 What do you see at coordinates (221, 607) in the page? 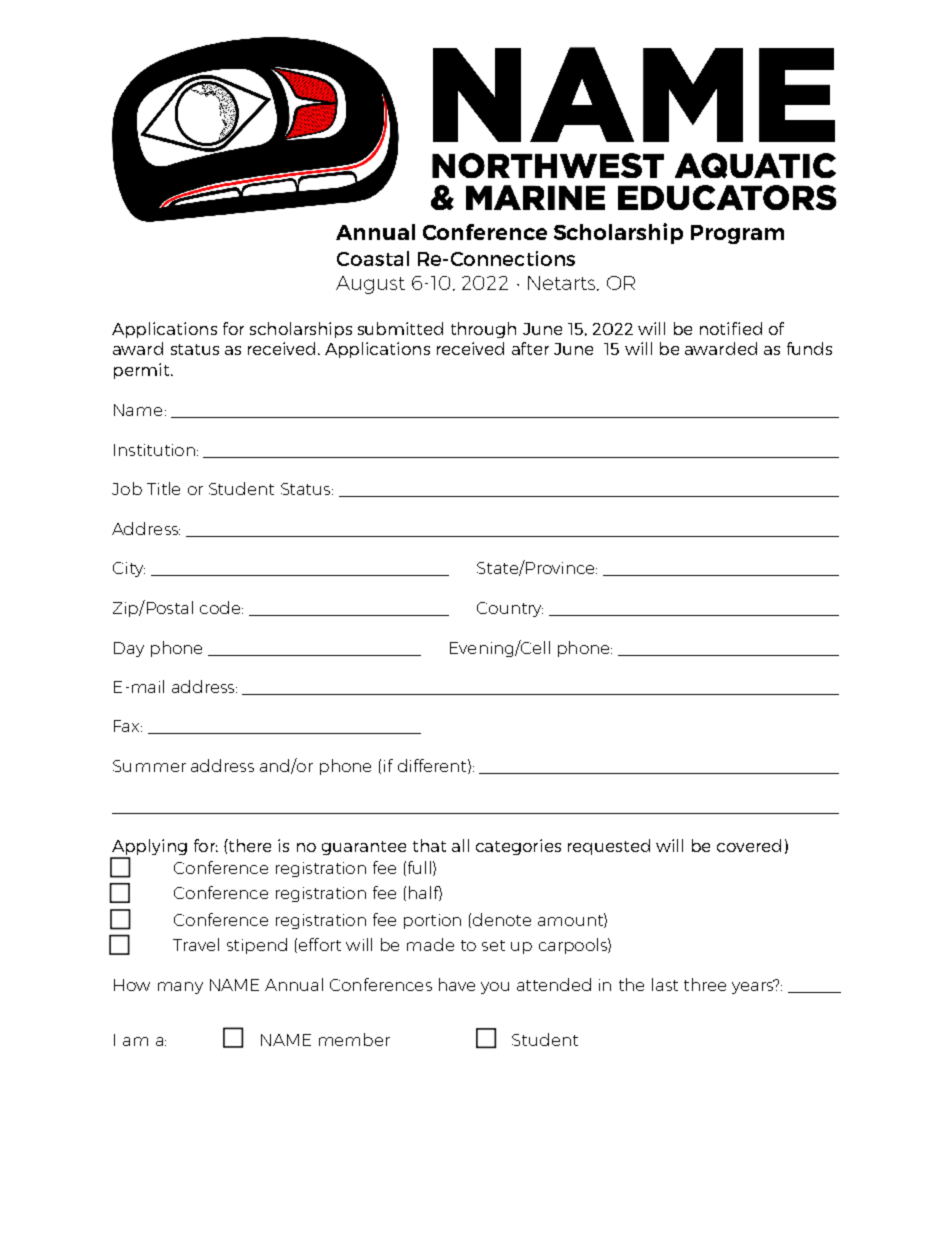
I see `code` at bounding box center [221, 607].
